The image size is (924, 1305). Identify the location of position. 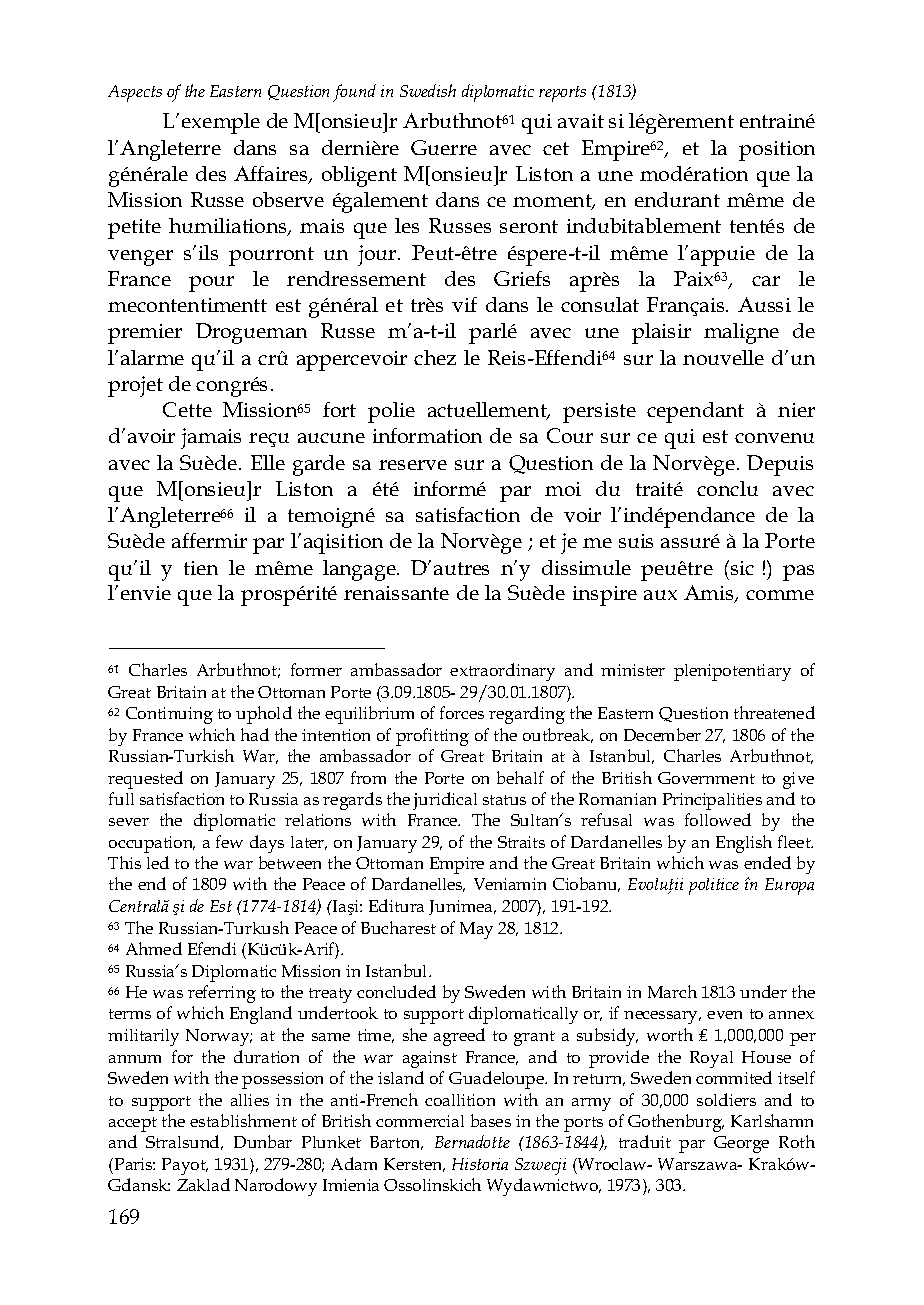
(777, 151).
